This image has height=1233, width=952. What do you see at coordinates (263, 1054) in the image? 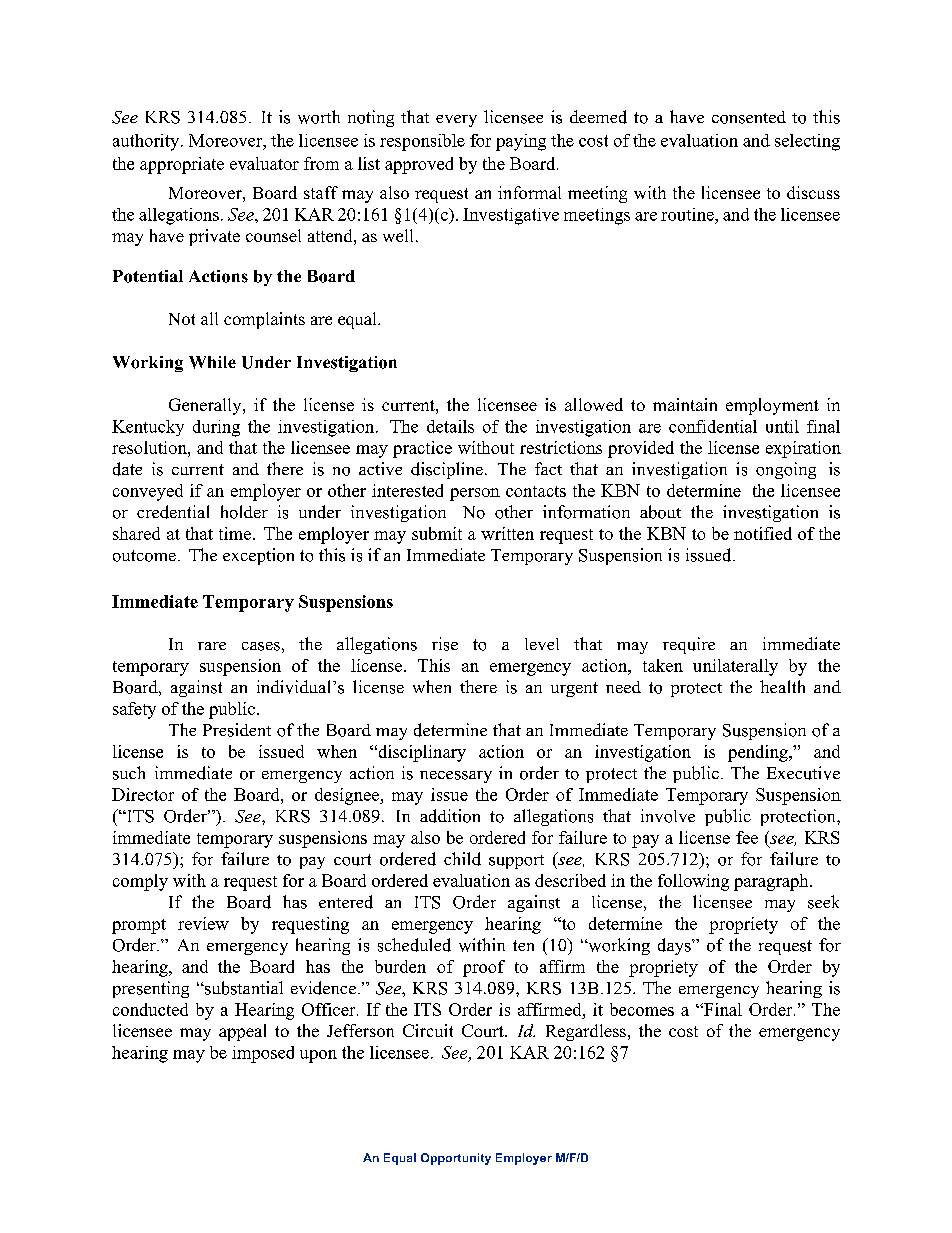
I see `imposed` at bounding box center [263, 1054].
